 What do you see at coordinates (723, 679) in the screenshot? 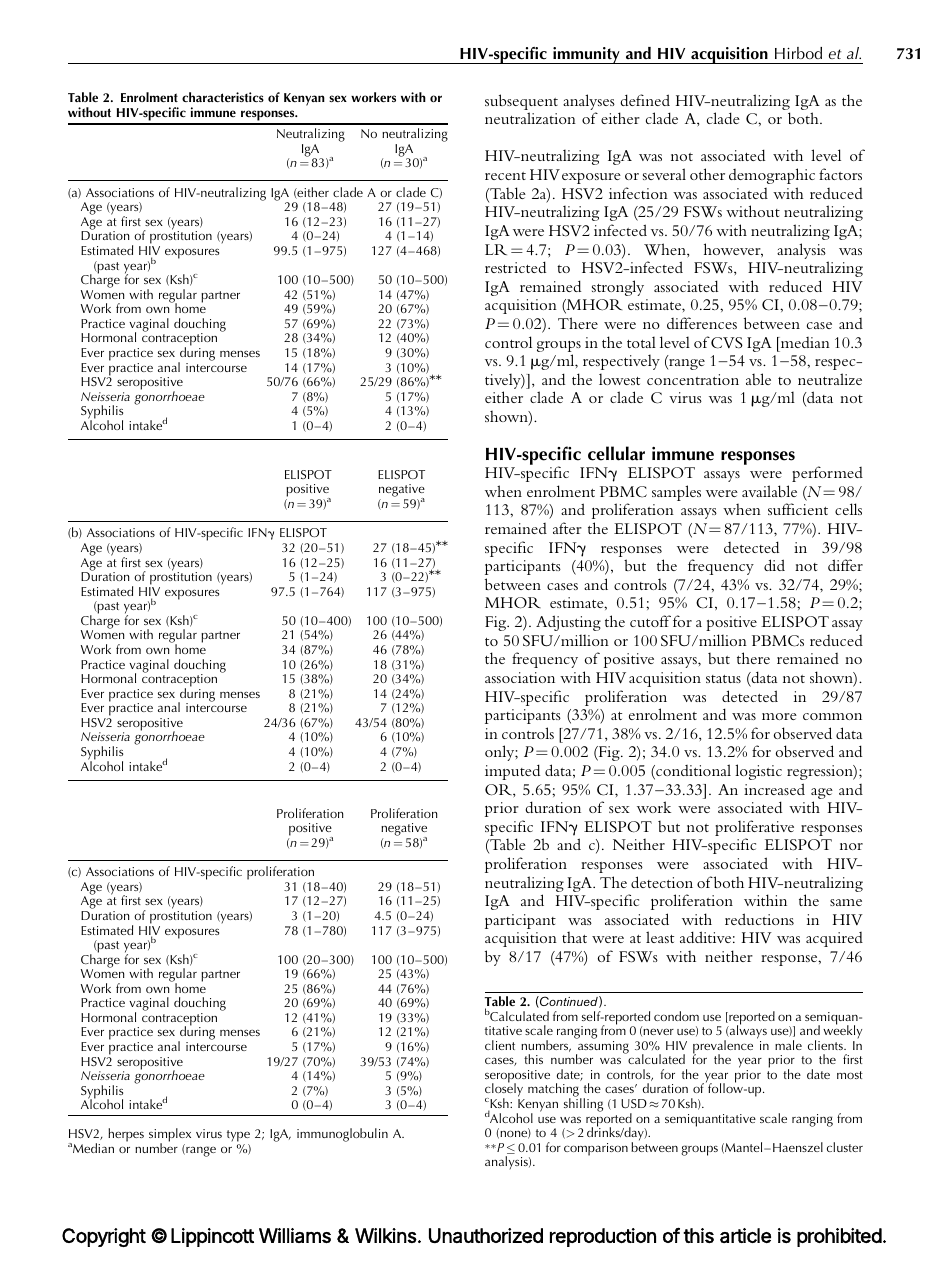
I see `status` at bounding box center [723, 679].
